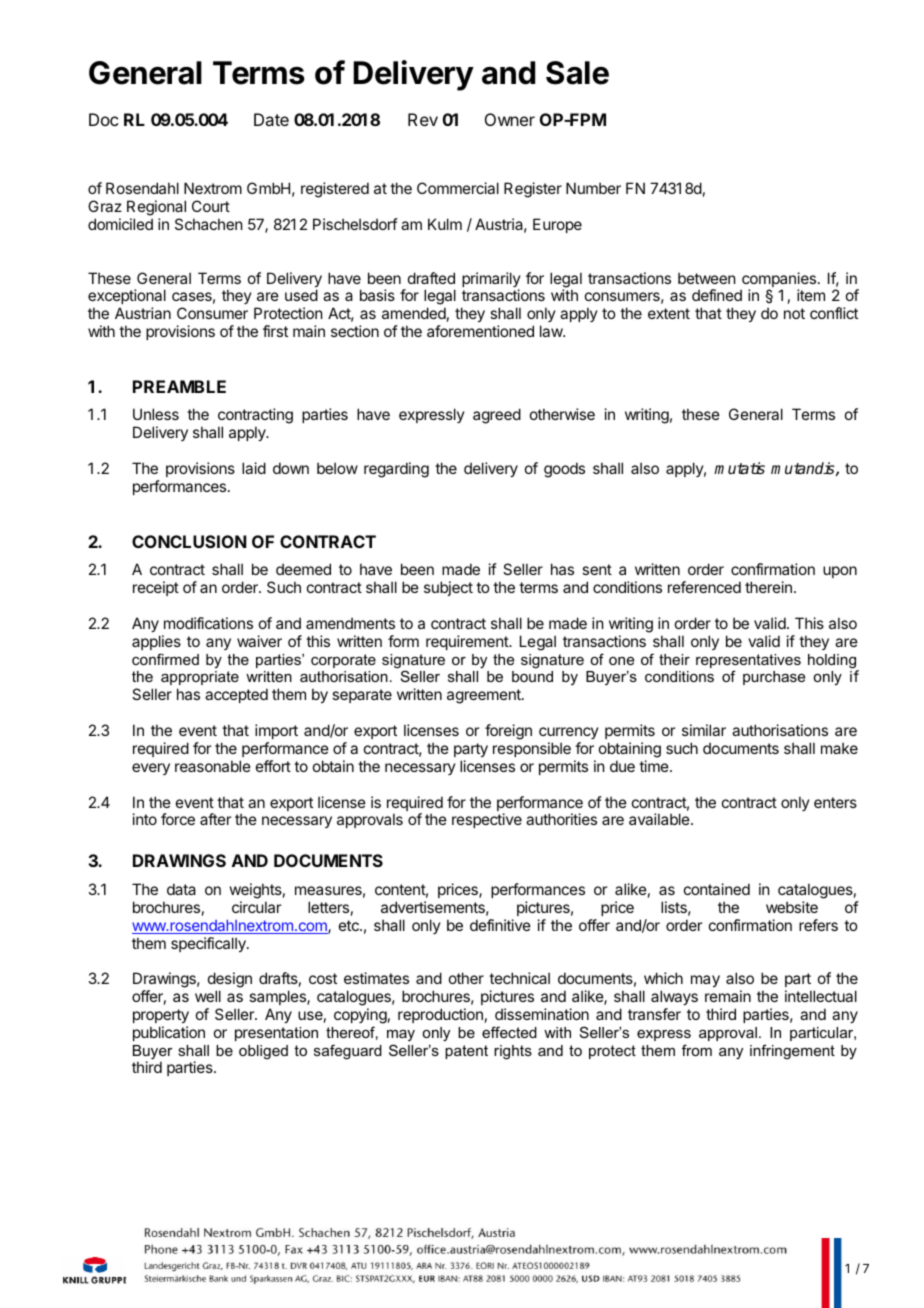  What do you see at coordinates (497, 416) in the screenshot?
I see `agreed` at bounding box center [497, 416].
